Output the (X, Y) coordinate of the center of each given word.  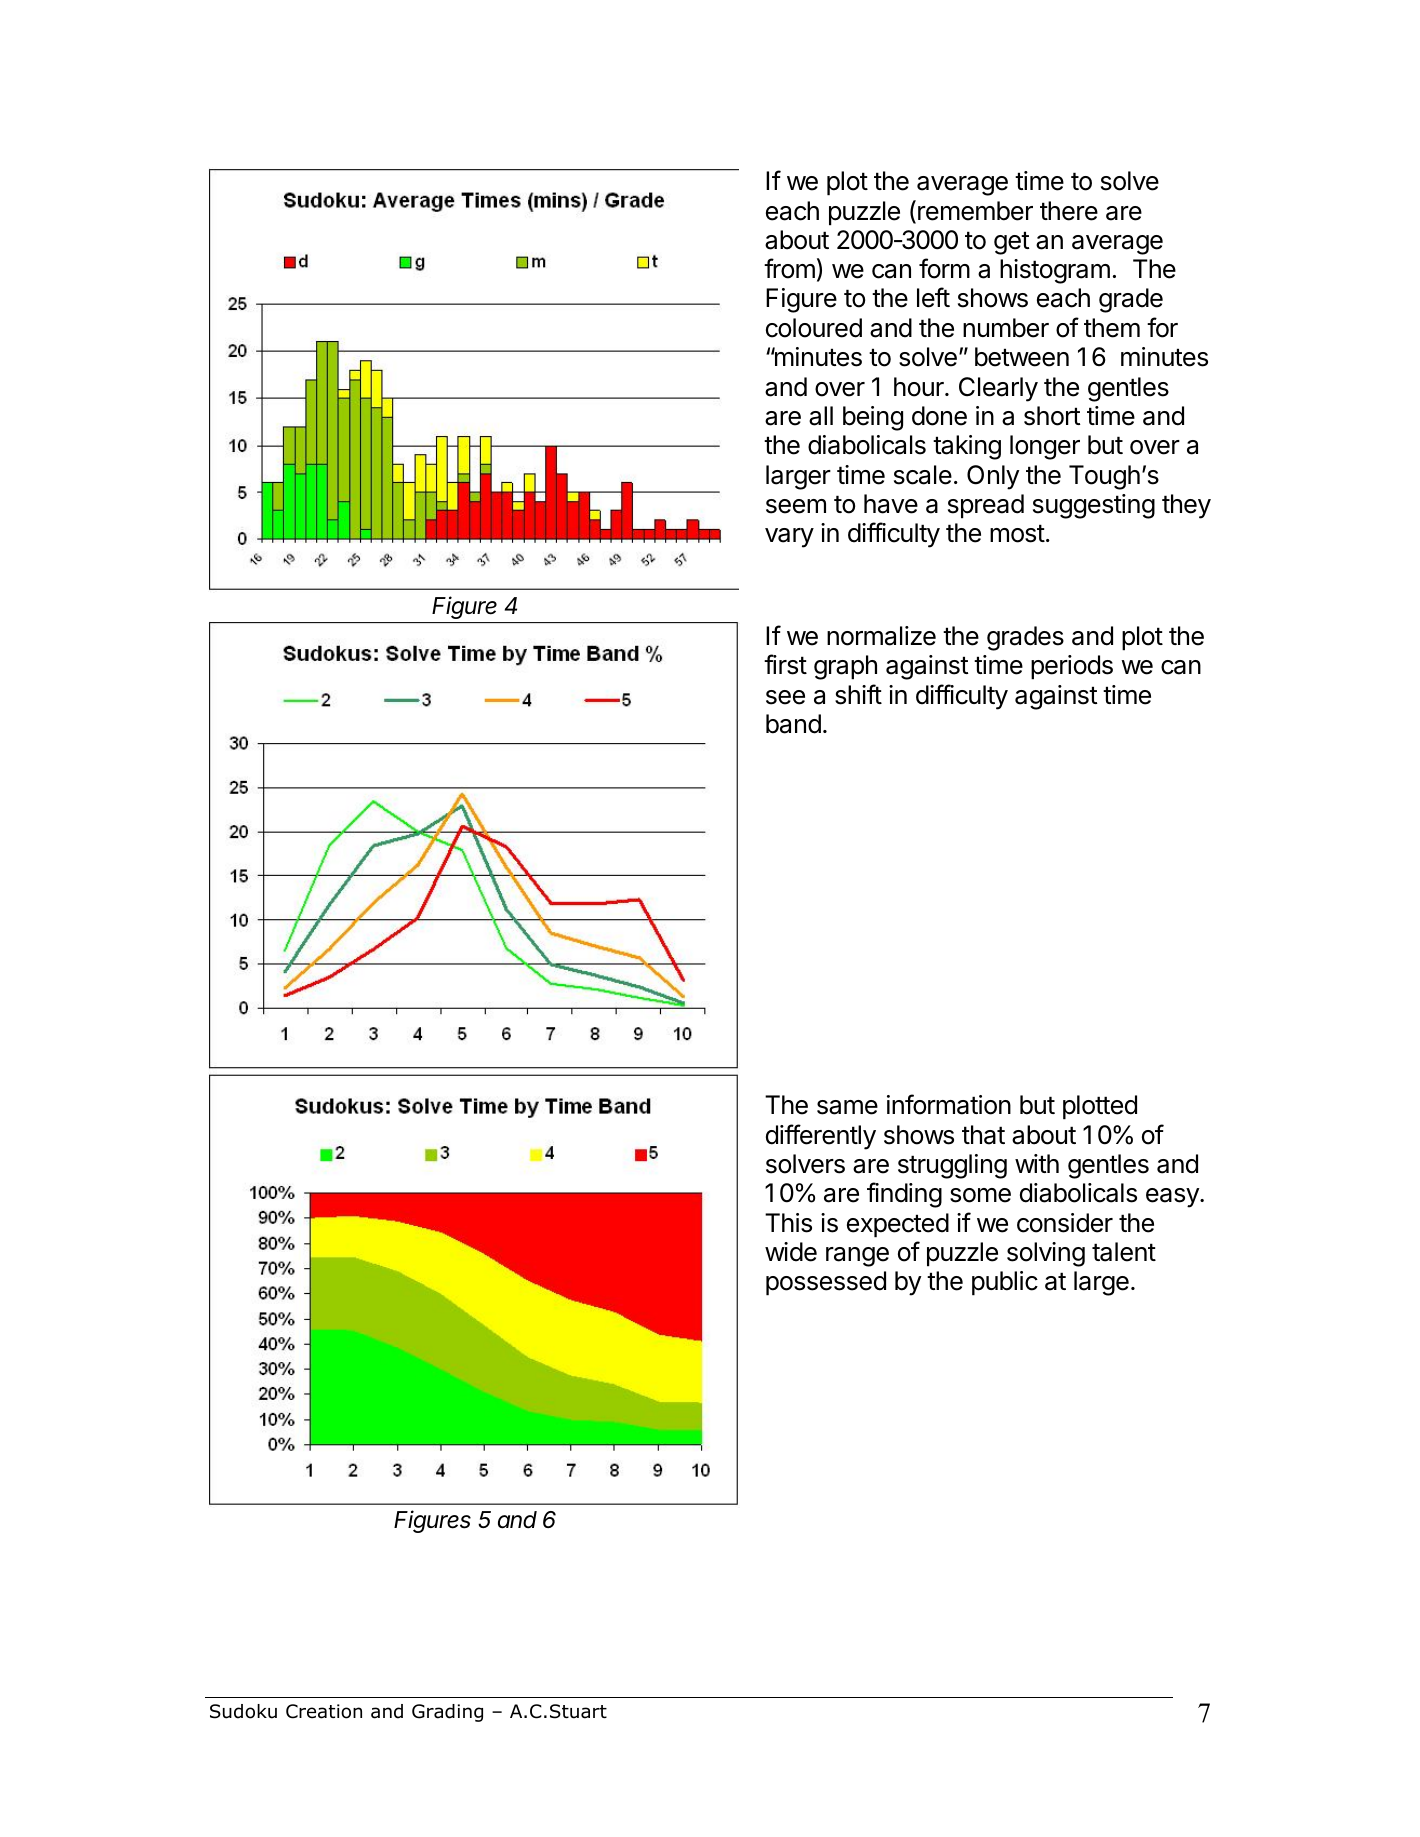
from (789, 268)
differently (821, 1137)
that (983, 1135)
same (847, 1107)
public (1005, 1283)
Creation (324, 1711)
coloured (814, 328)
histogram (1055, 271)
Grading (447, 1713)
